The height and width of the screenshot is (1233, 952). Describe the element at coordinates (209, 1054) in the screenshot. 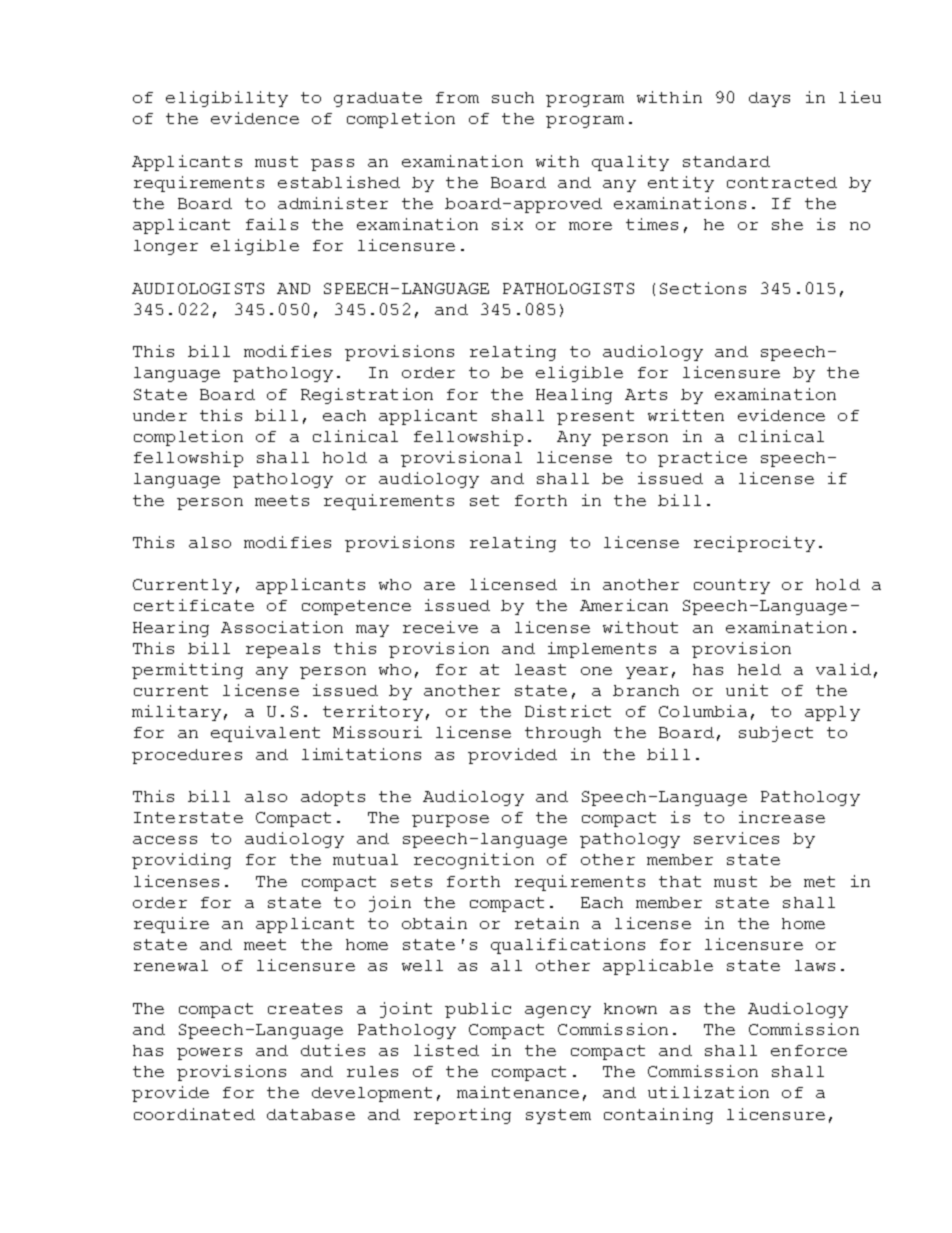

I see `powers` at that location.
